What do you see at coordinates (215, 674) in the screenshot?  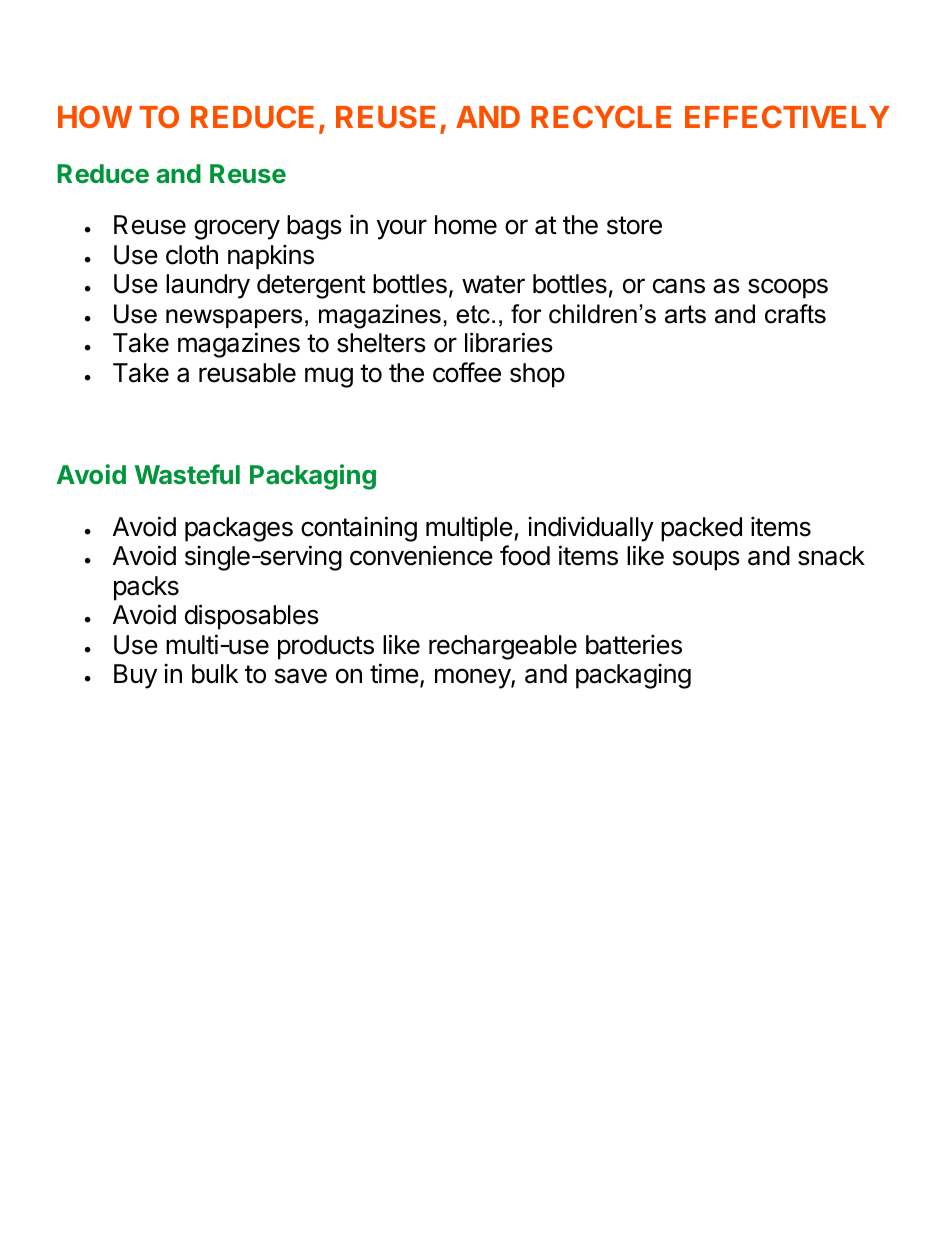 I see `bulk` at bounding box center [215, 674].
